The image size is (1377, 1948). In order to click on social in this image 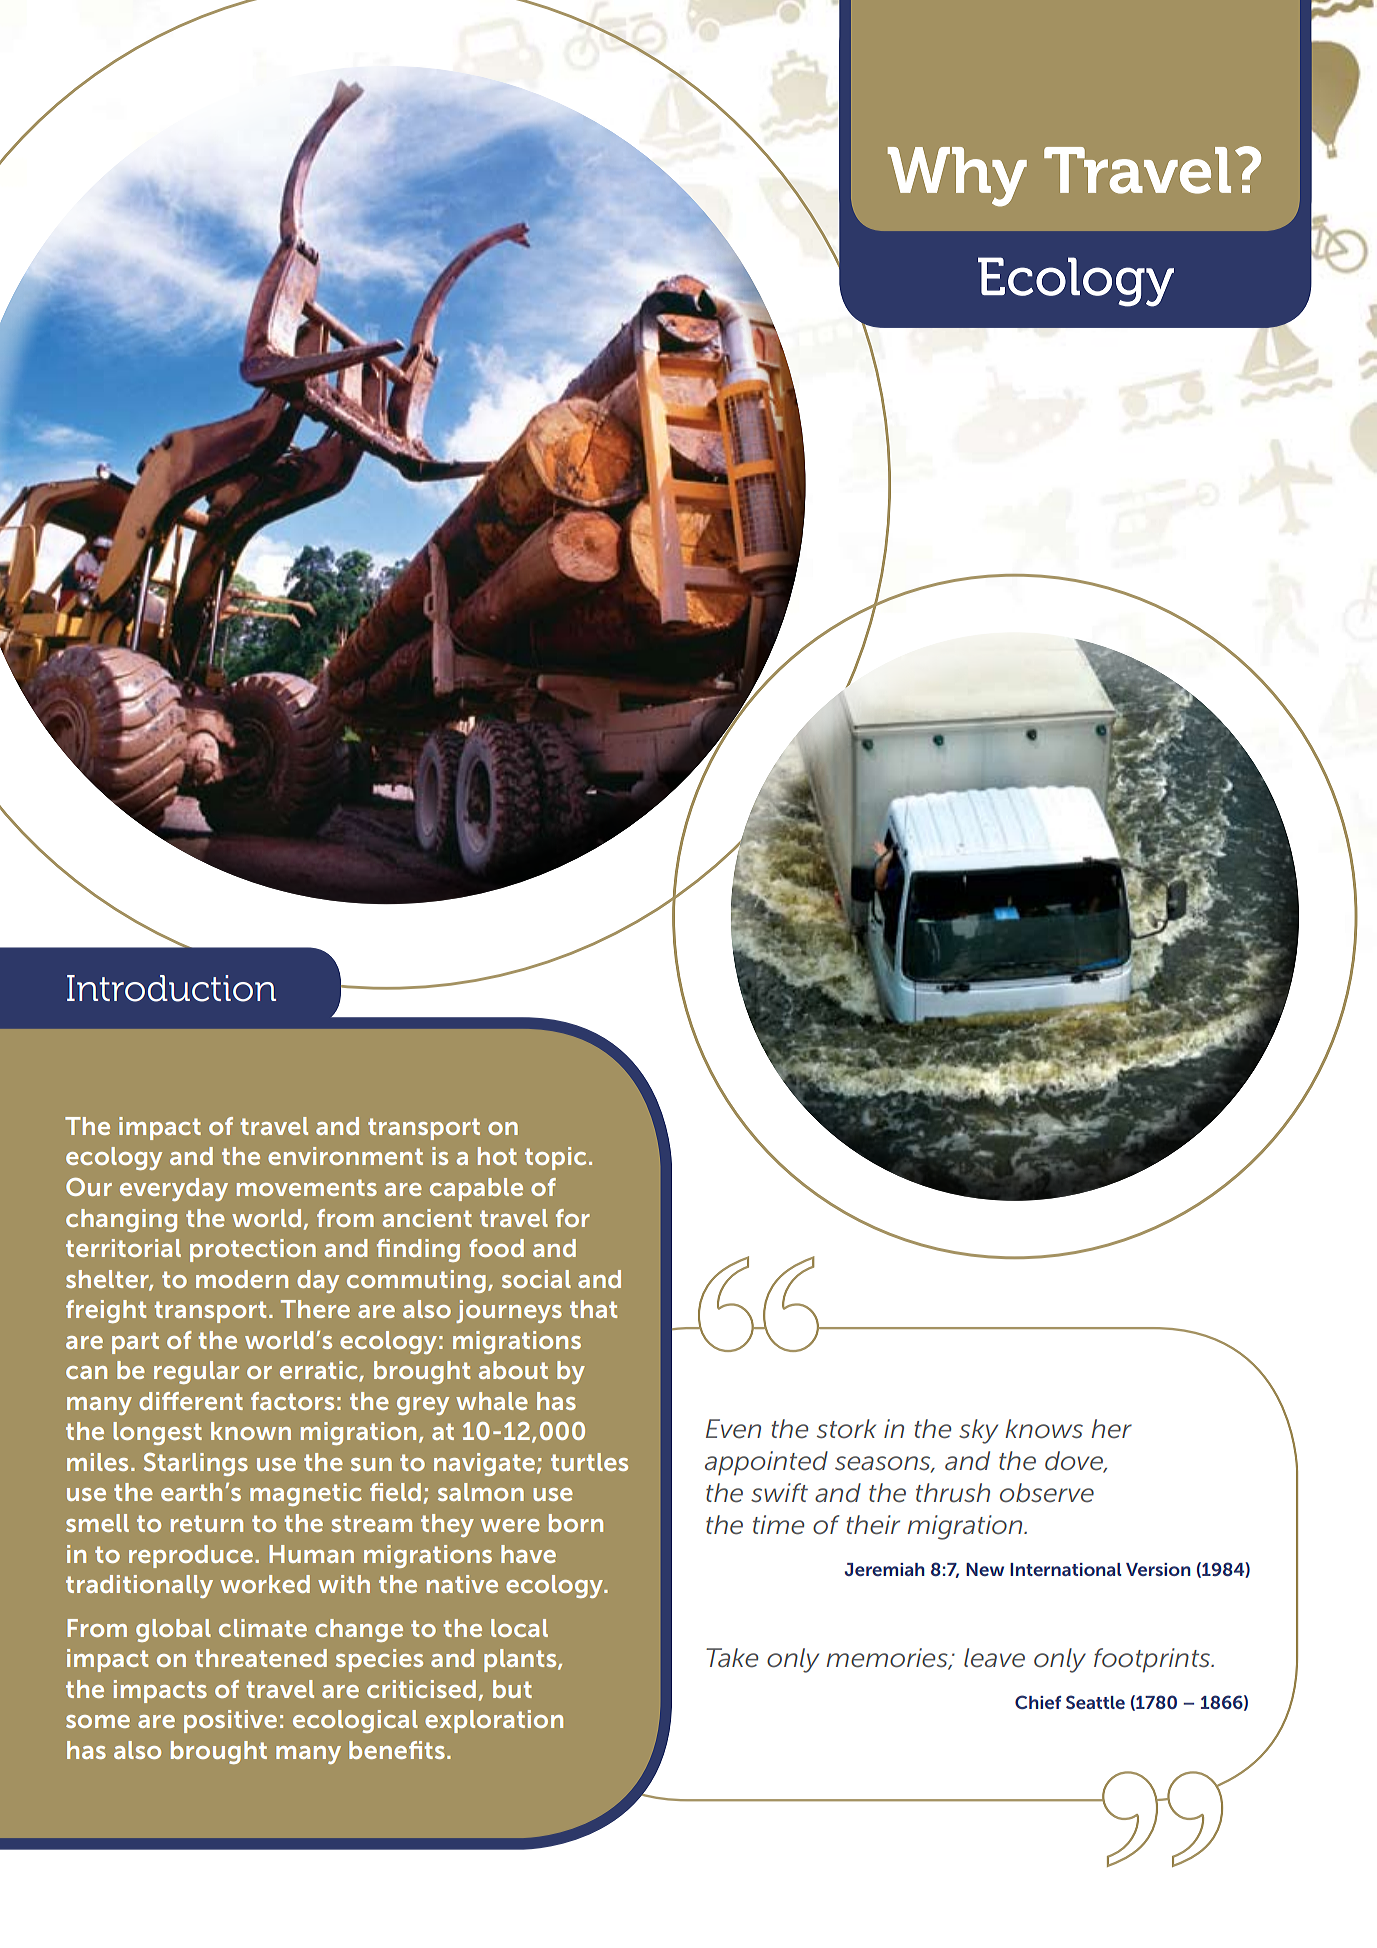, I will do `click(536, 1279)`.
